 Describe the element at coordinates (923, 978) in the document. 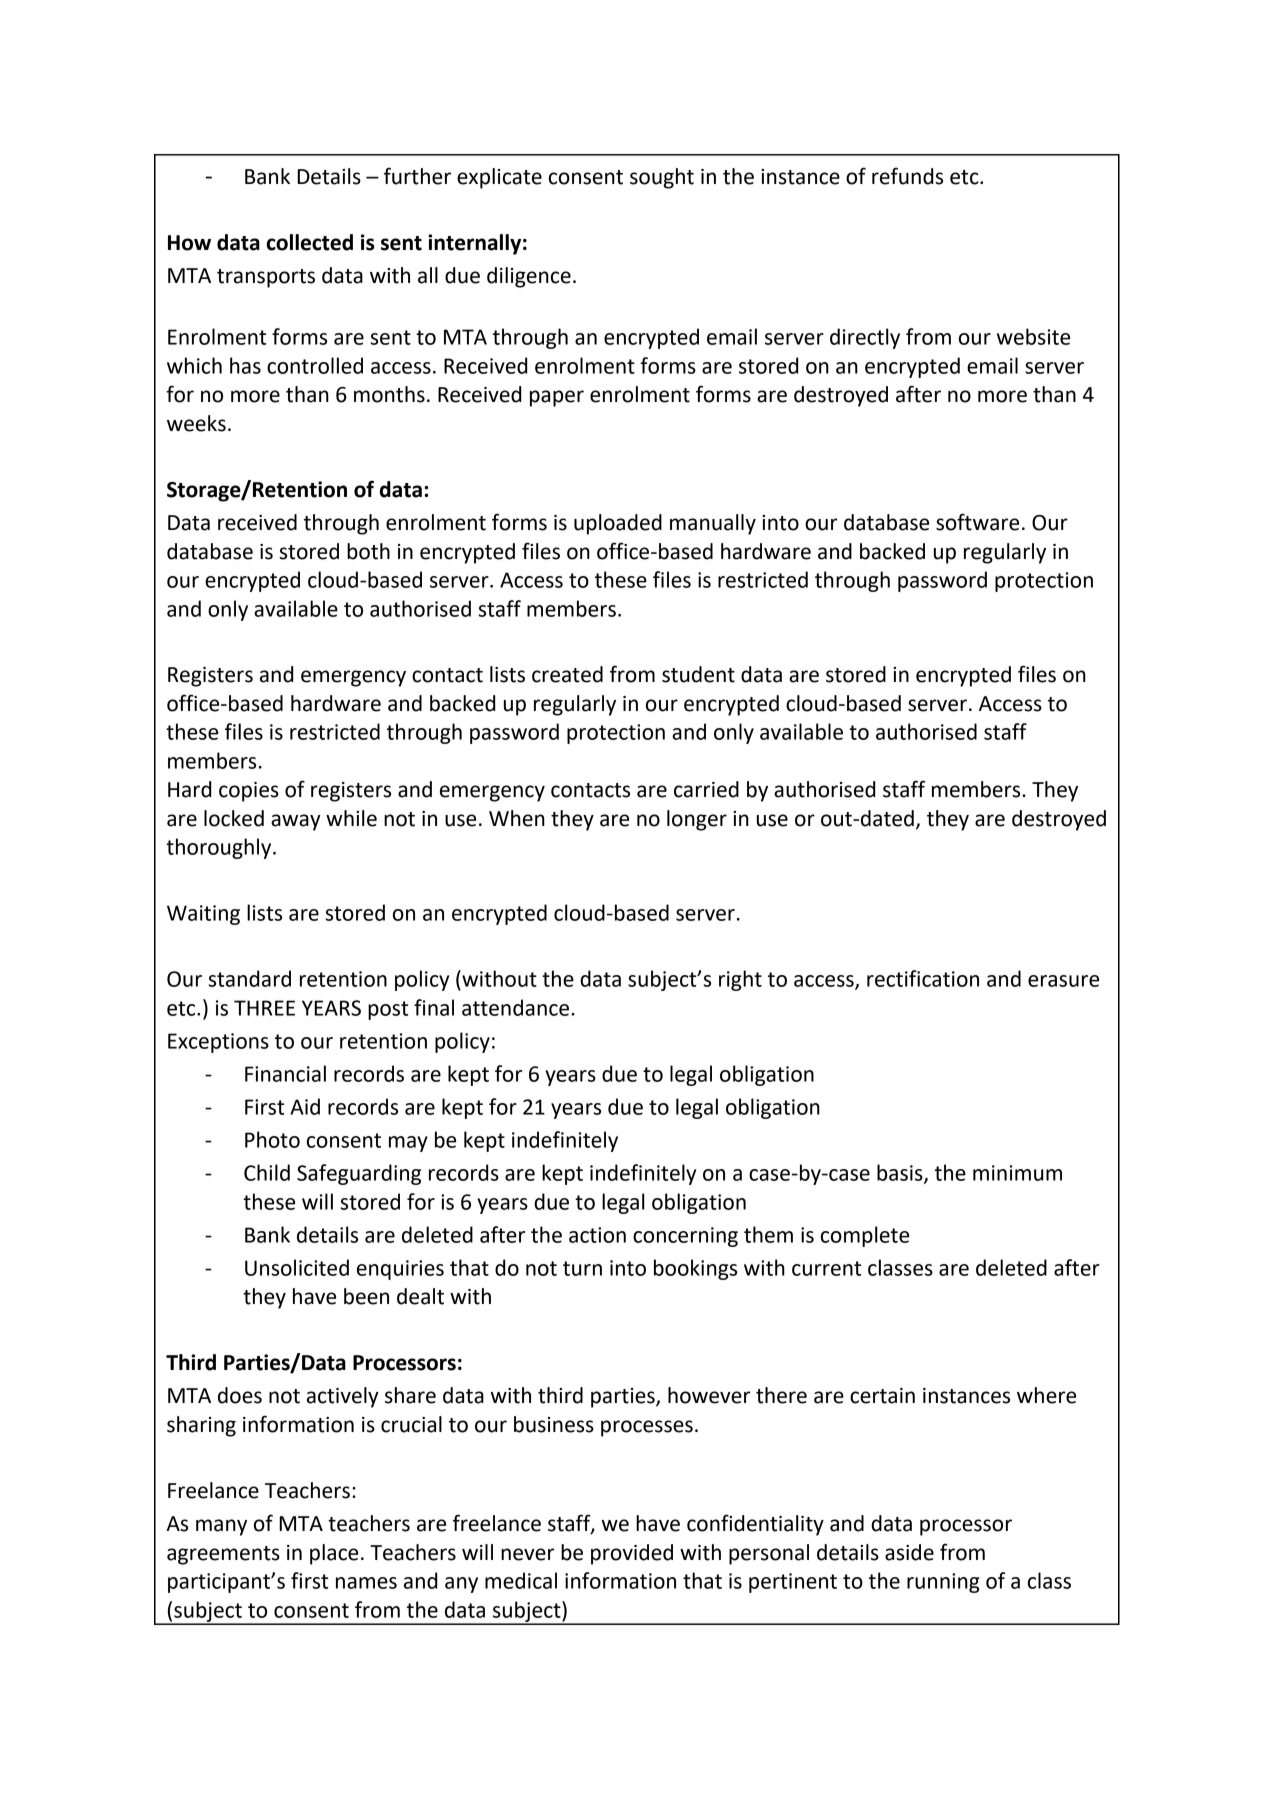

I see `rectification` at that location.
